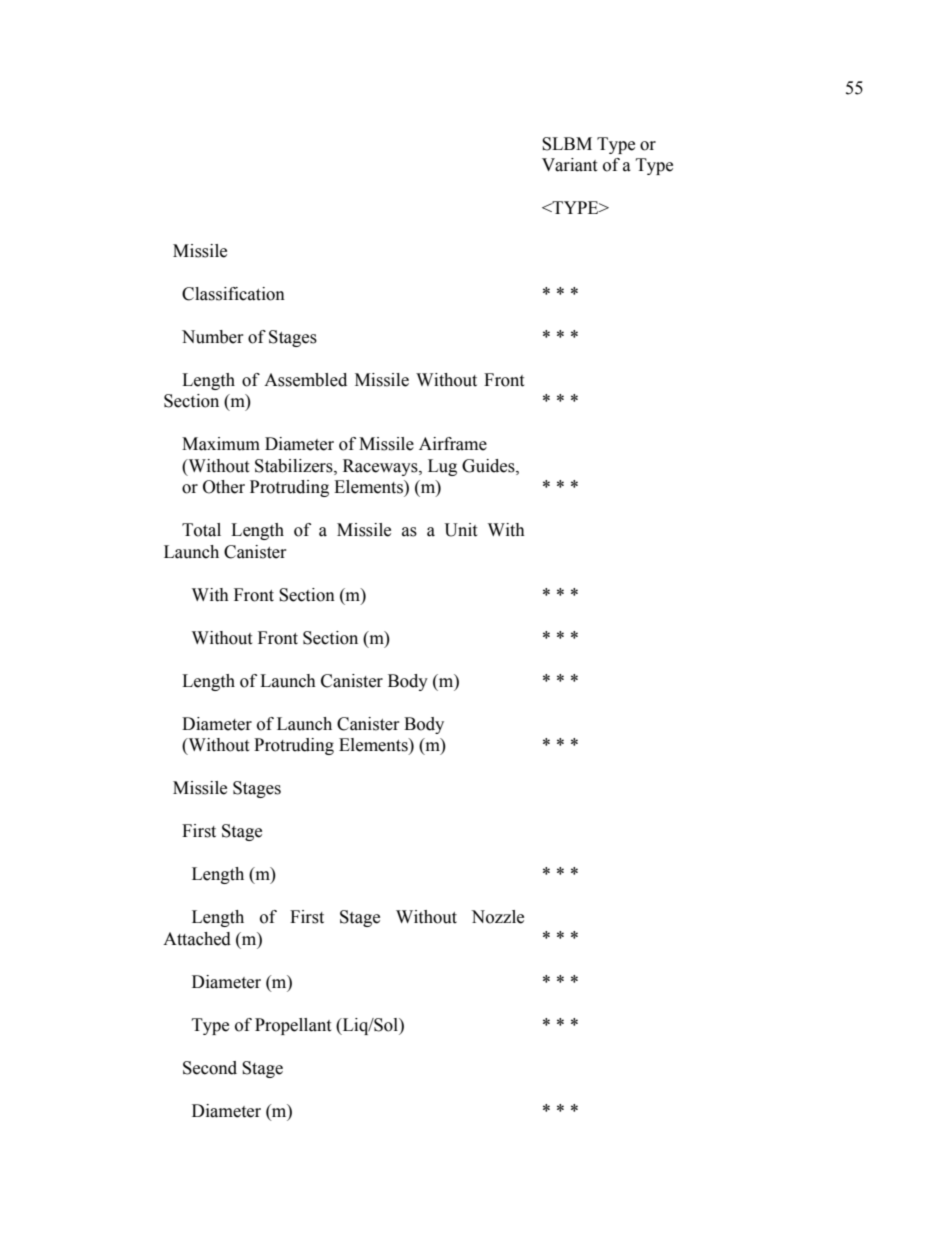  I want to click on Lug, so click(442, 467).
